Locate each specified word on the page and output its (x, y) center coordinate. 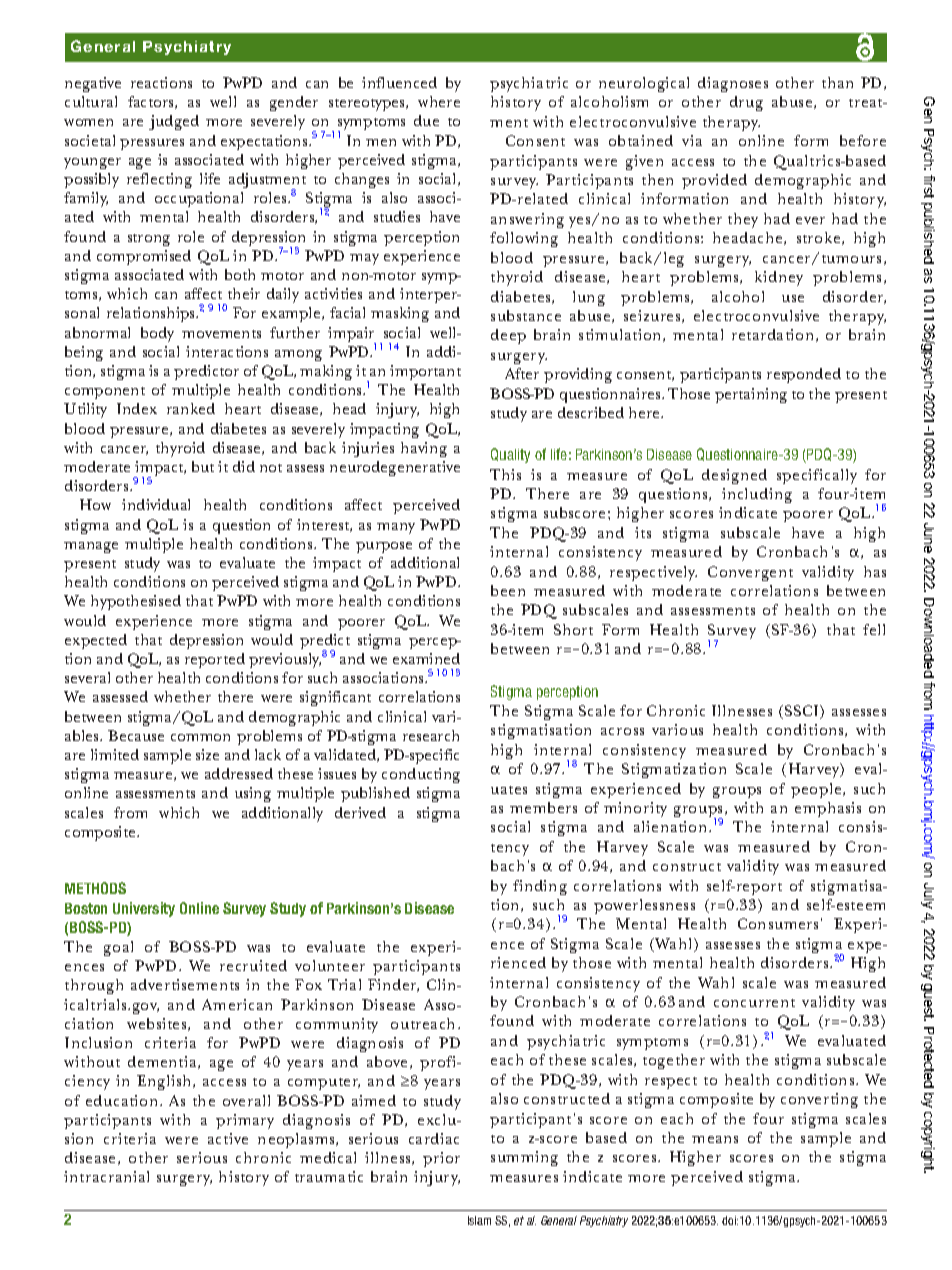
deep (508, 336)
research (431, 735)
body (157, 334)
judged (174, 122)
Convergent (750, 573)
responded (804, 375)
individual (156, 504)
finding (540, 887)
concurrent (754, 1003)
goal (118, 948)
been (508, 590)
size (207, 754)
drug (746, 103)
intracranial (106, 1176)
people (817, 790)
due (426, 120)
